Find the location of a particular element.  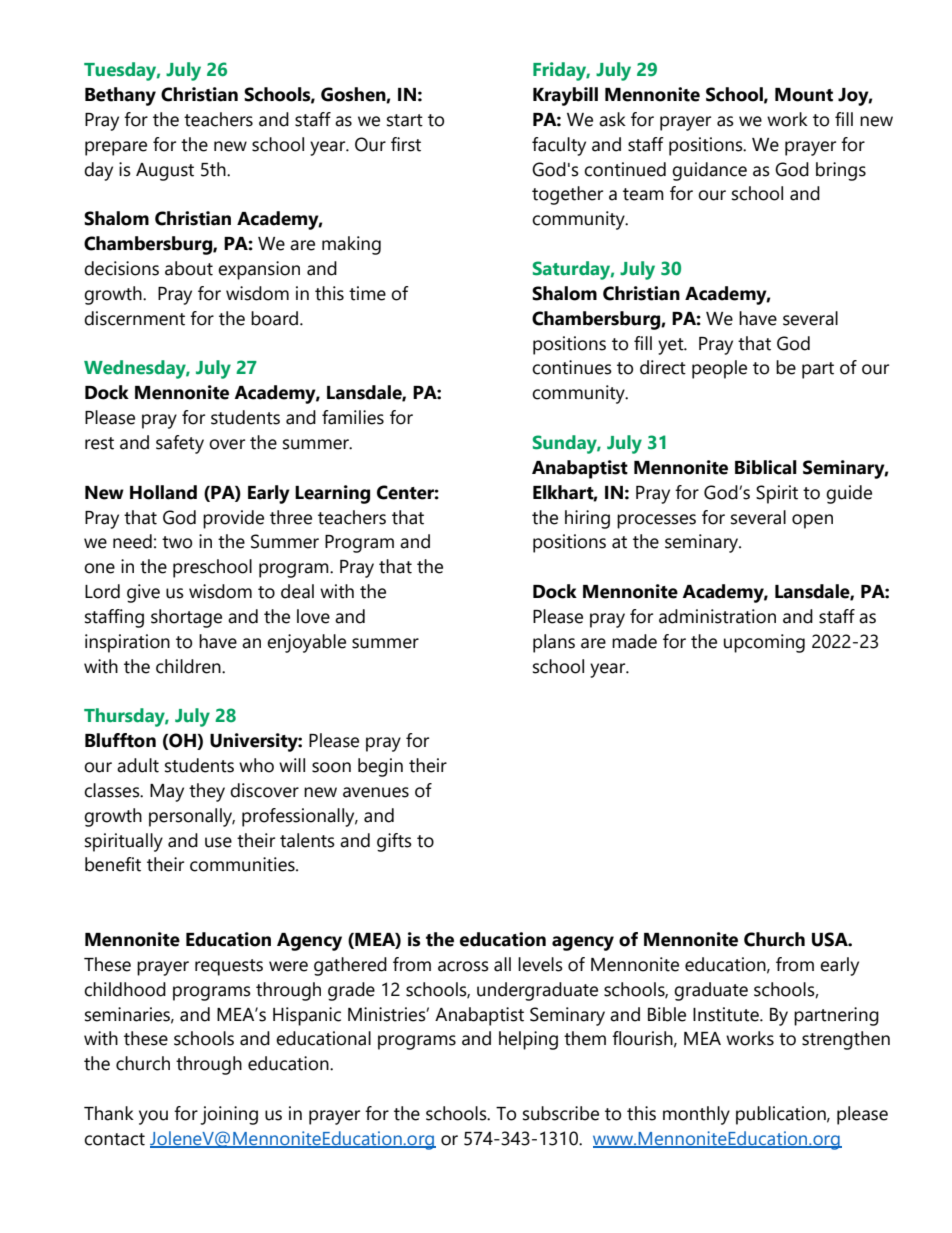

shortage is located at coordinates (186, 618).
